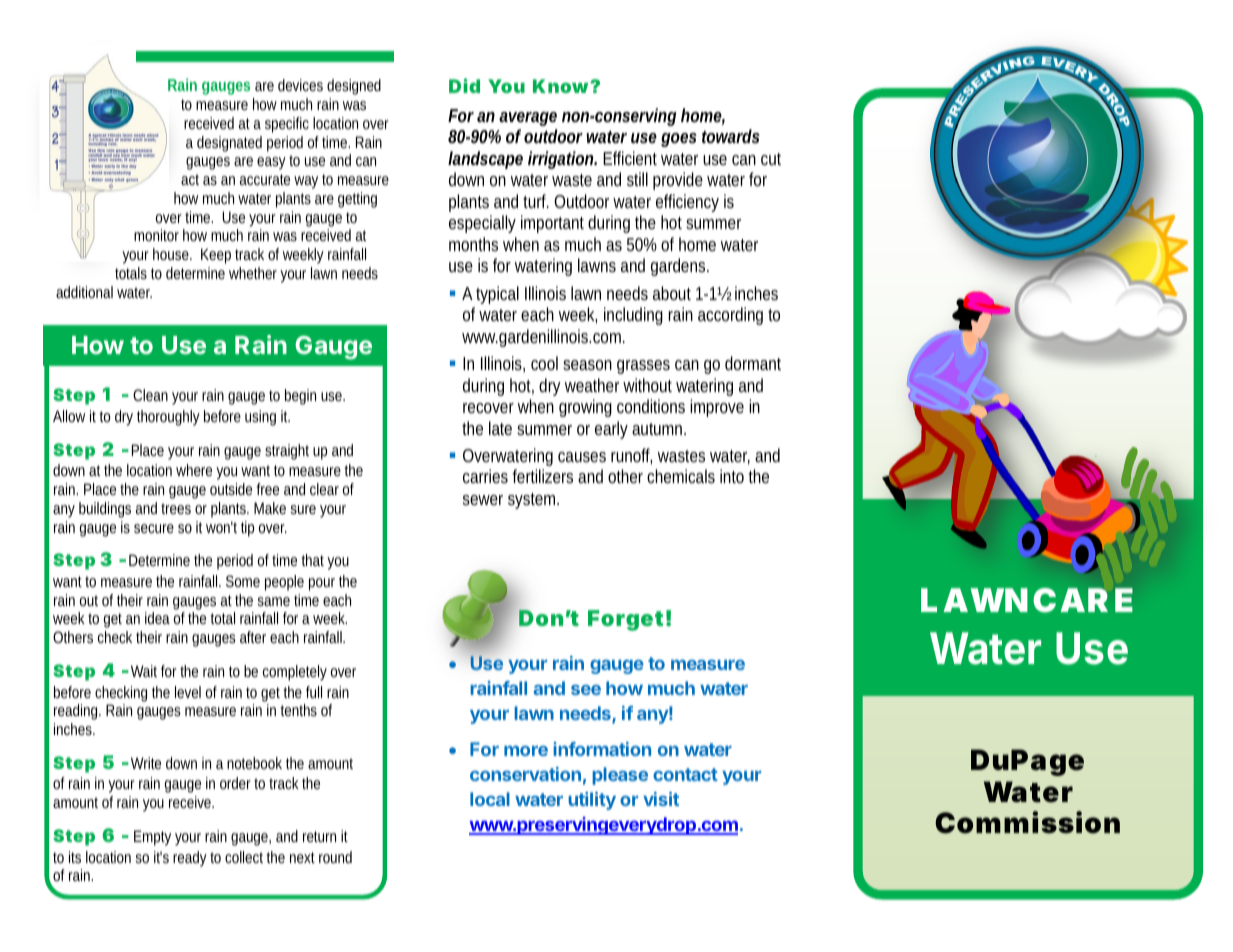 This screenshot has width=1233, height=952. What do you see at coordinates (485, 476) in the screenshot?
I see `carries` at bounding box center [485, 476].
